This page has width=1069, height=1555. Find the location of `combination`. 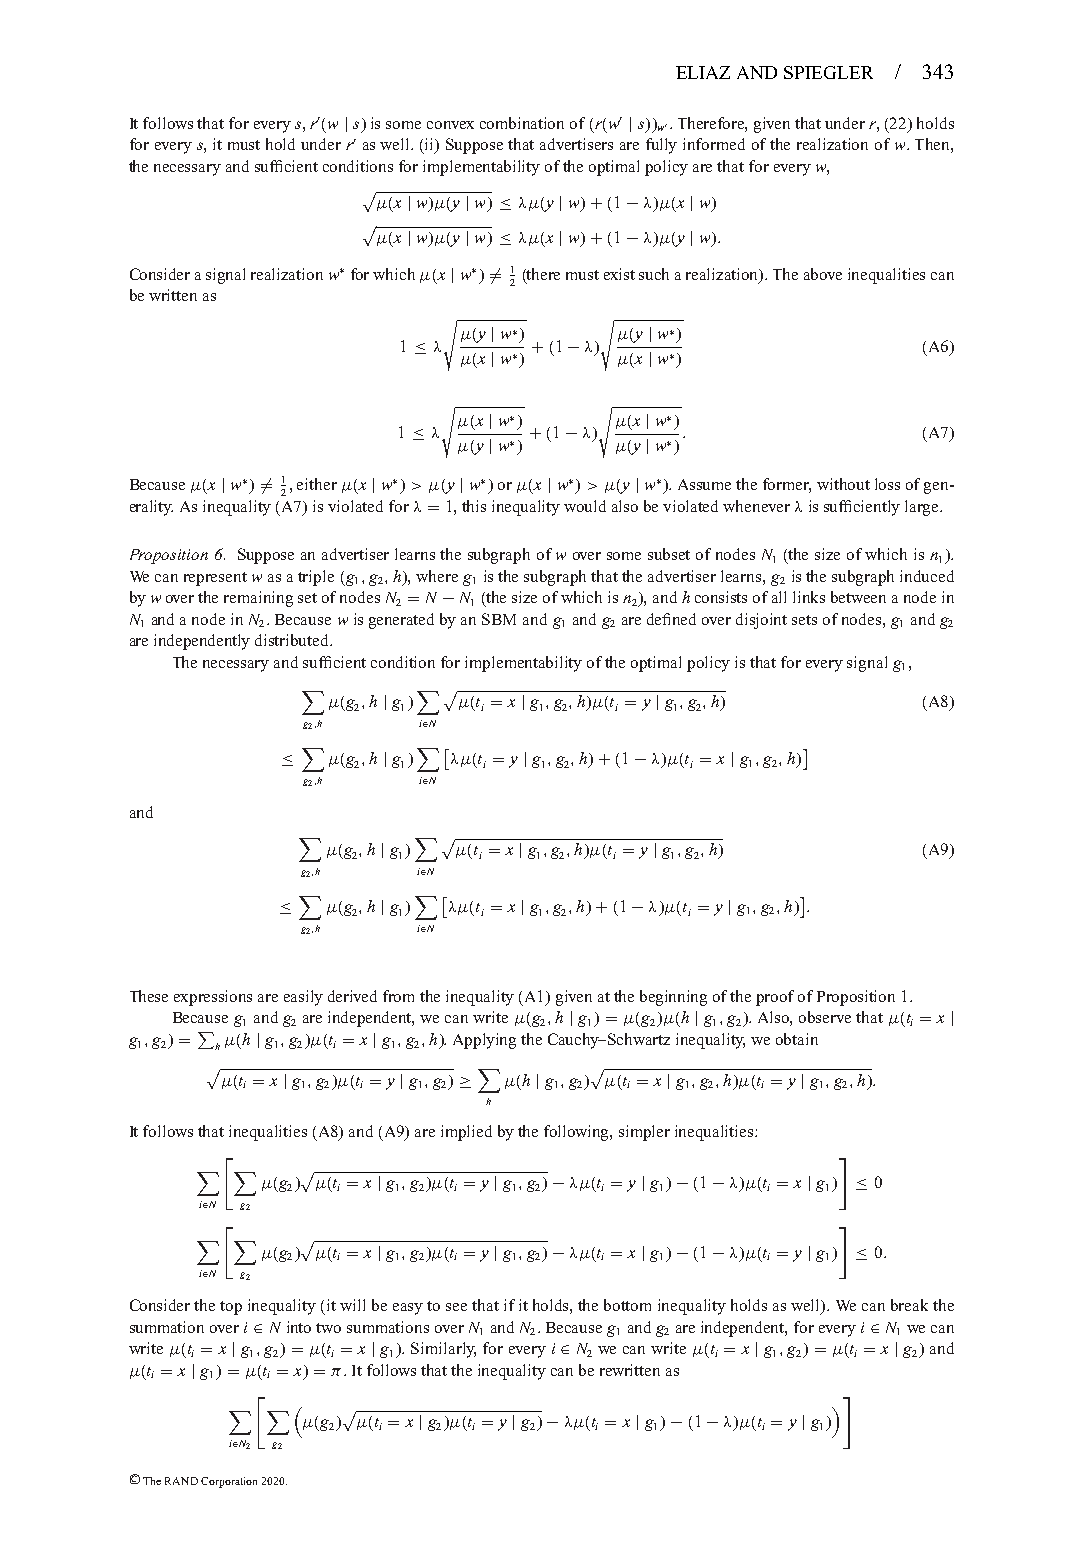

combination is located at coordinates (522, 123).
